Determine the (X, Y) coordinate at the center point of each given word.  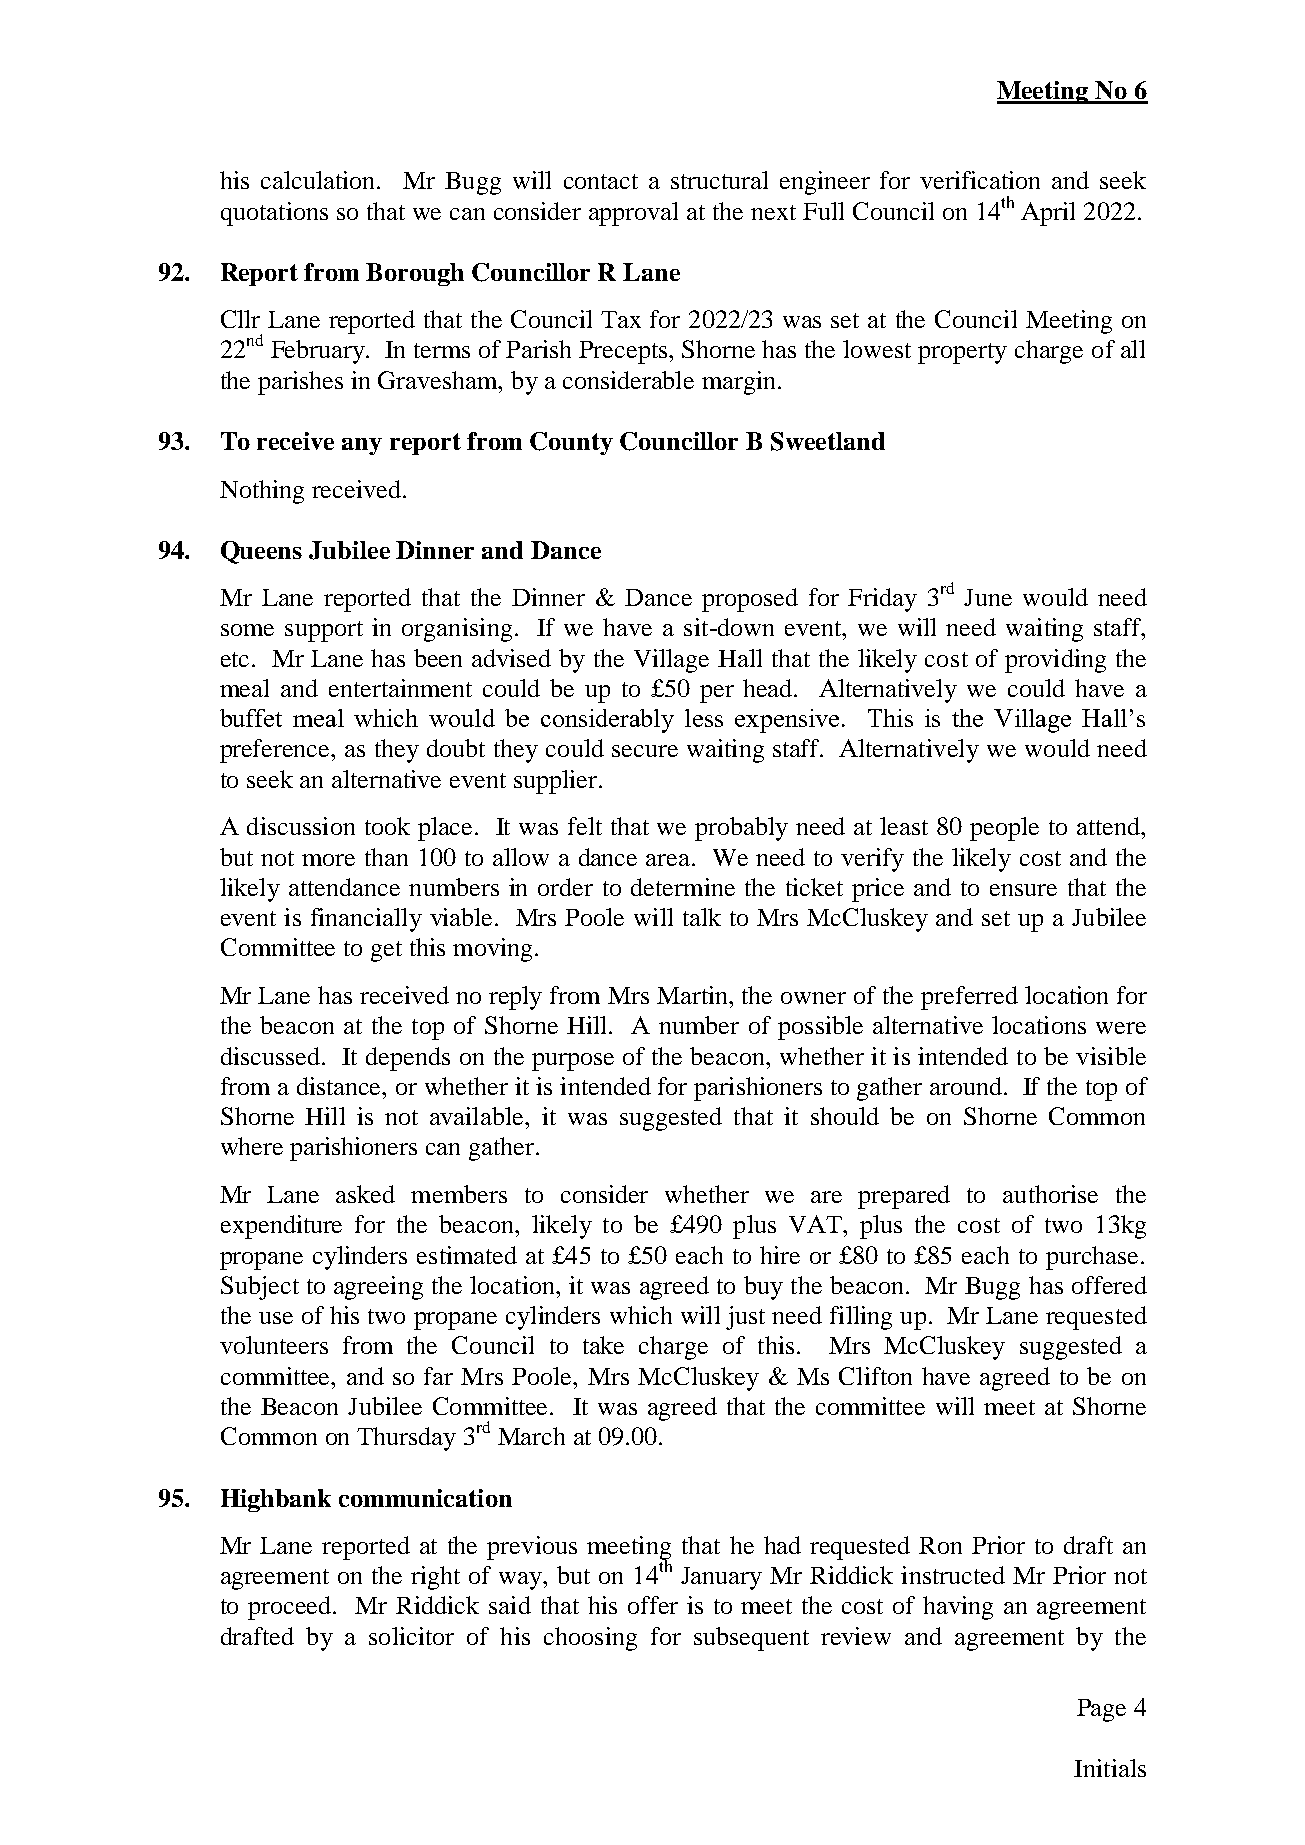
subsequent (751, 1639)
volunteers (274, 1345)
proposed (750, 600)
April (1048, 214)
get (386, 951)
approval (633, 214)
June (988, 597)
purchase (1094, 1258)
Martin (694, 995)
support (324, 631)
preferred (969, 998)
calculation (319, 180)
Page (1101, 1710)
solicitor (411, 1636)
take (603, 1345)
